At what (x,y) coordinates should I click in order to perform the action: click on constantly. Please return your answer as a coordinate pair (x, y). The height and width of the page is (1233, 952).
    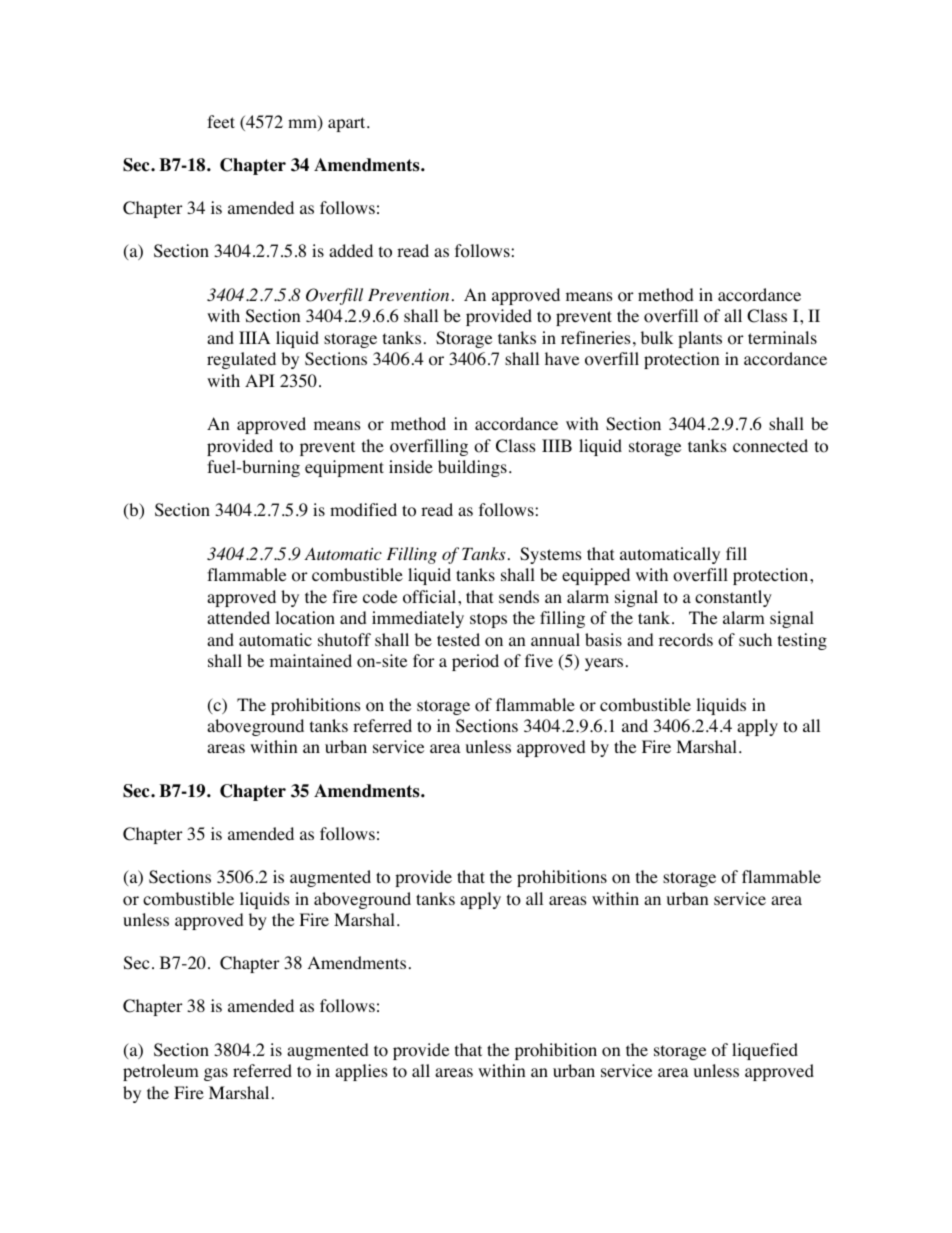
    Looking at the image, I should click on (733, 598).
